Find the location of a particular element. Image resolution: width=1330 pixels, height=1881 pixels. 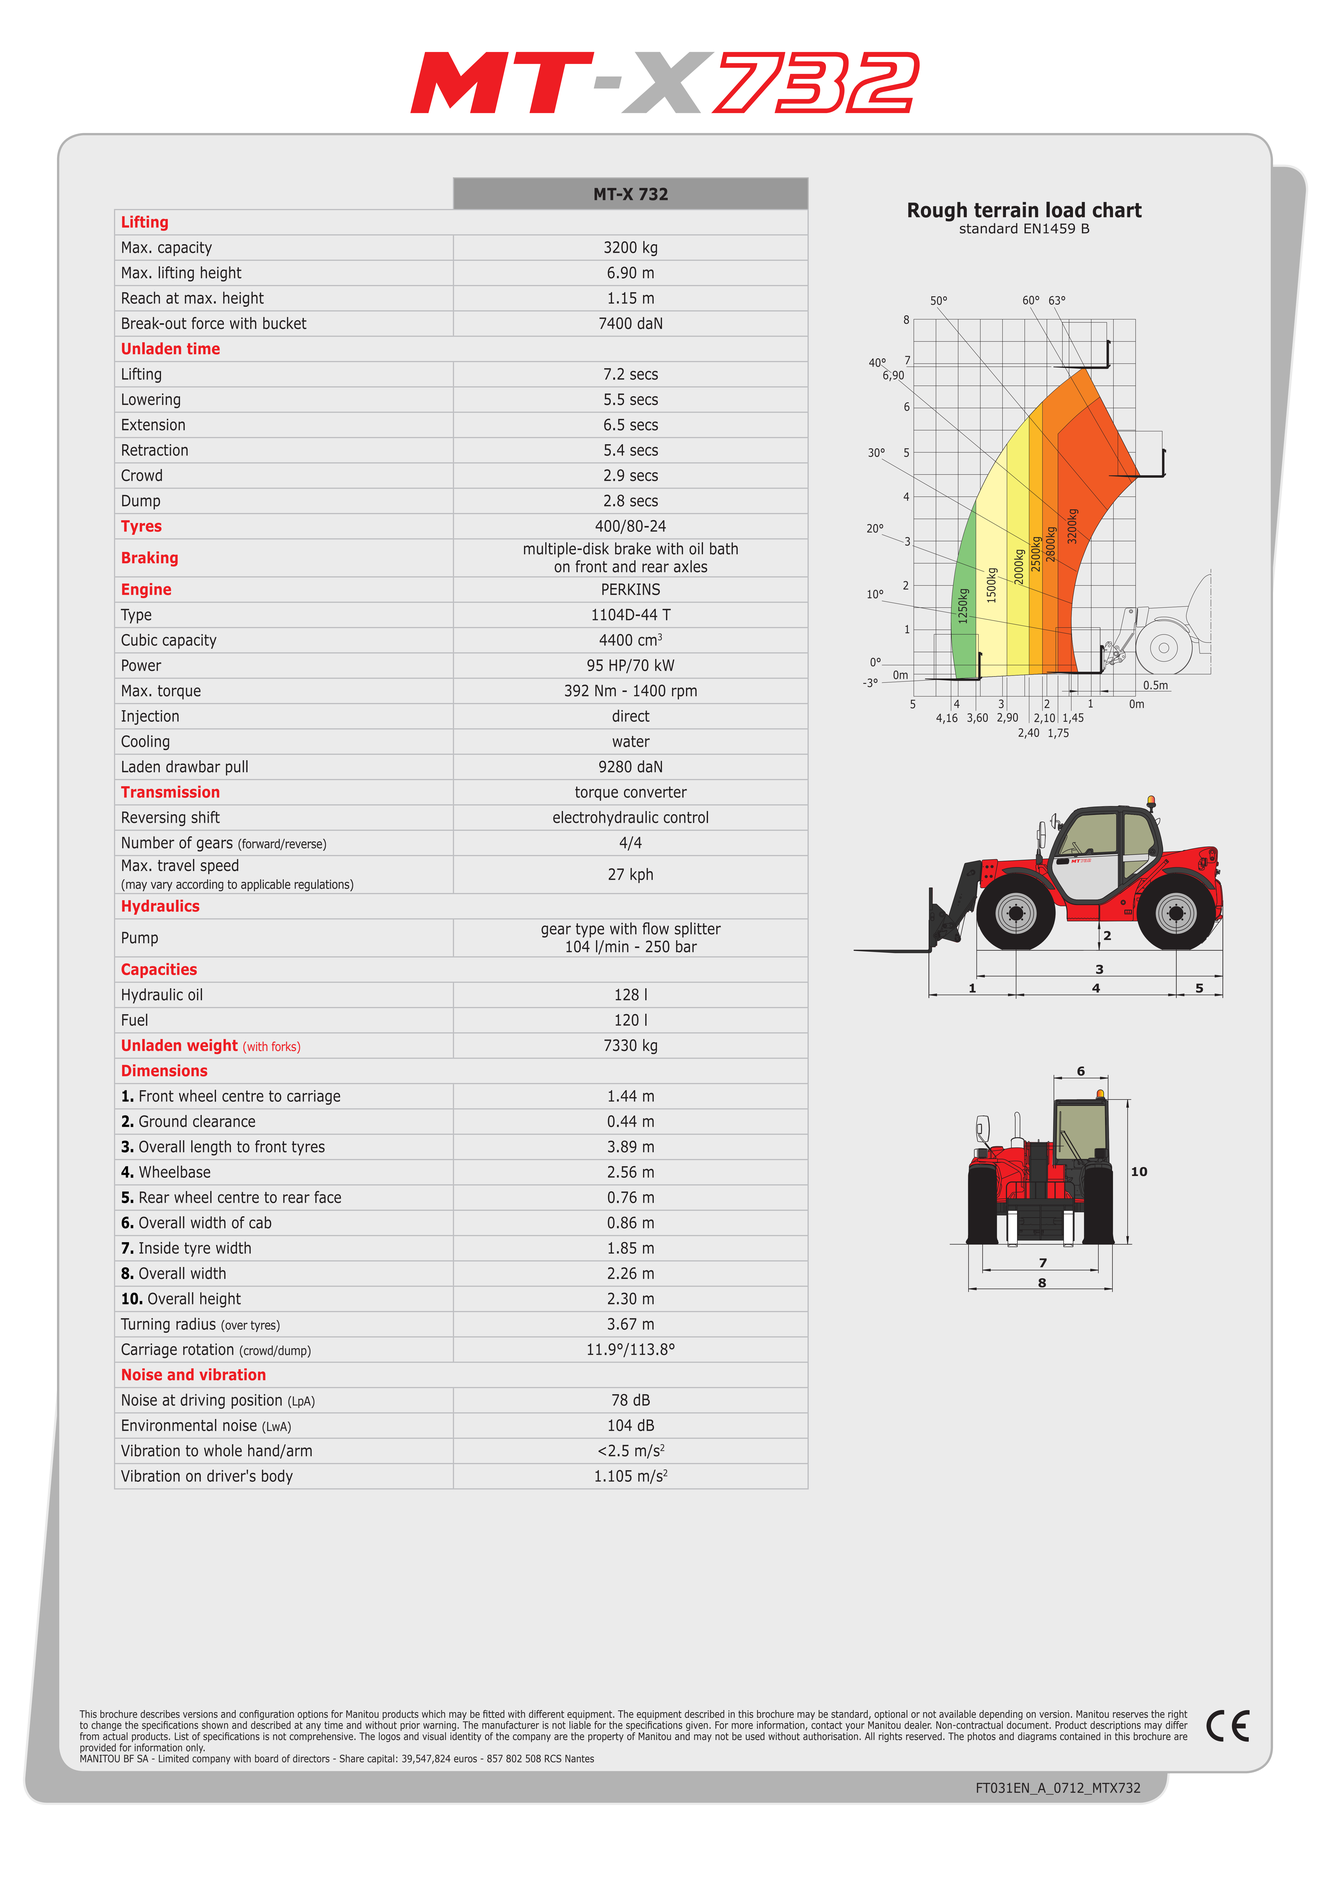

Rough is located at coordinates (937, 212).
